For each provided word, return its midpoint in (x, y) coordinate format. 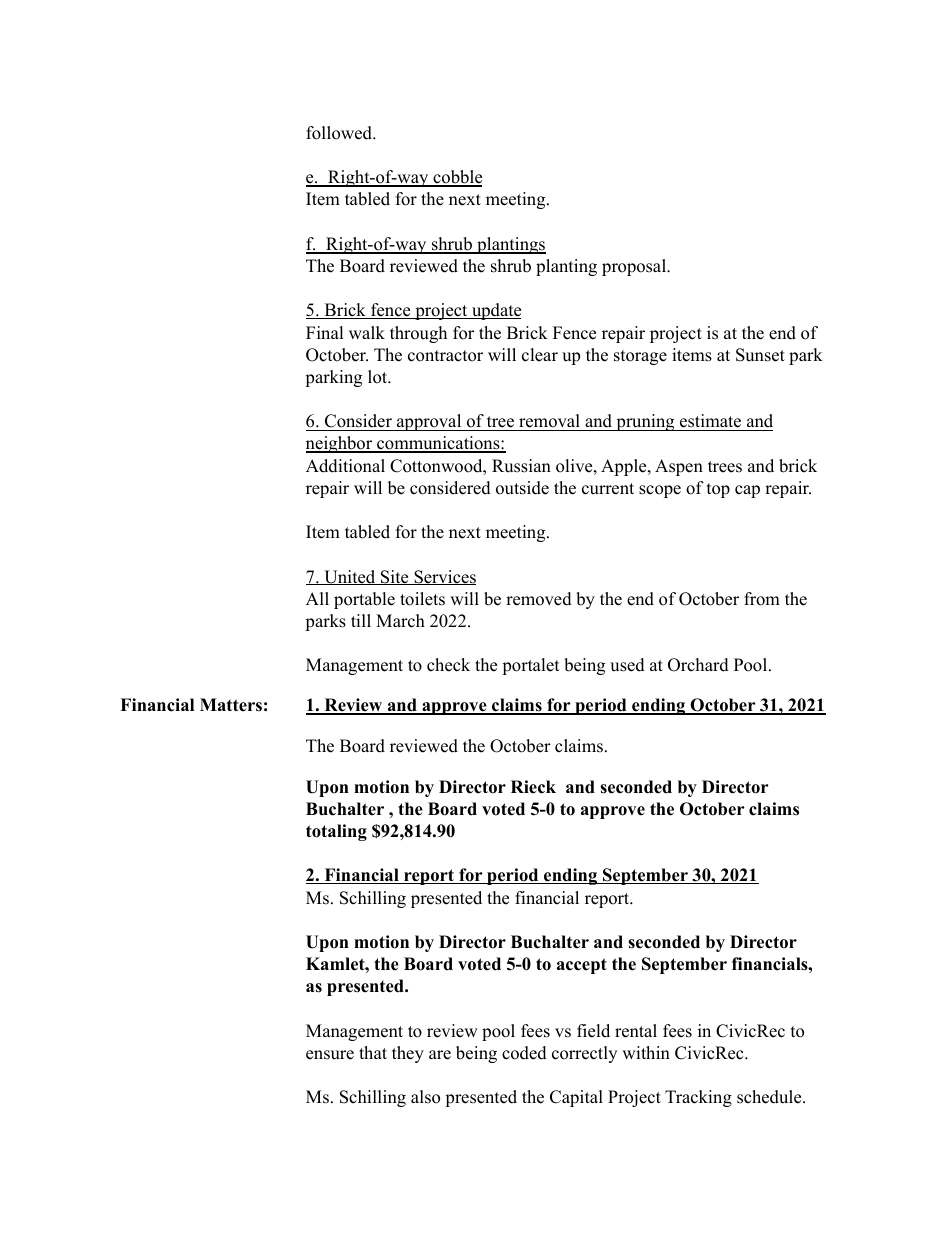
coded (524, 1053)
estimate (710, 421)
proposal (635, 267)
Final (325, 332)
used (627, 665)
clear (540, 355)
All (317, 598)
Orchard (698, 665)
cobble (456, 178)
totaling (336, 832)
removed (539, 599)
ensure (330, 1055)
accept (582, 966)
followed (340, 133)
